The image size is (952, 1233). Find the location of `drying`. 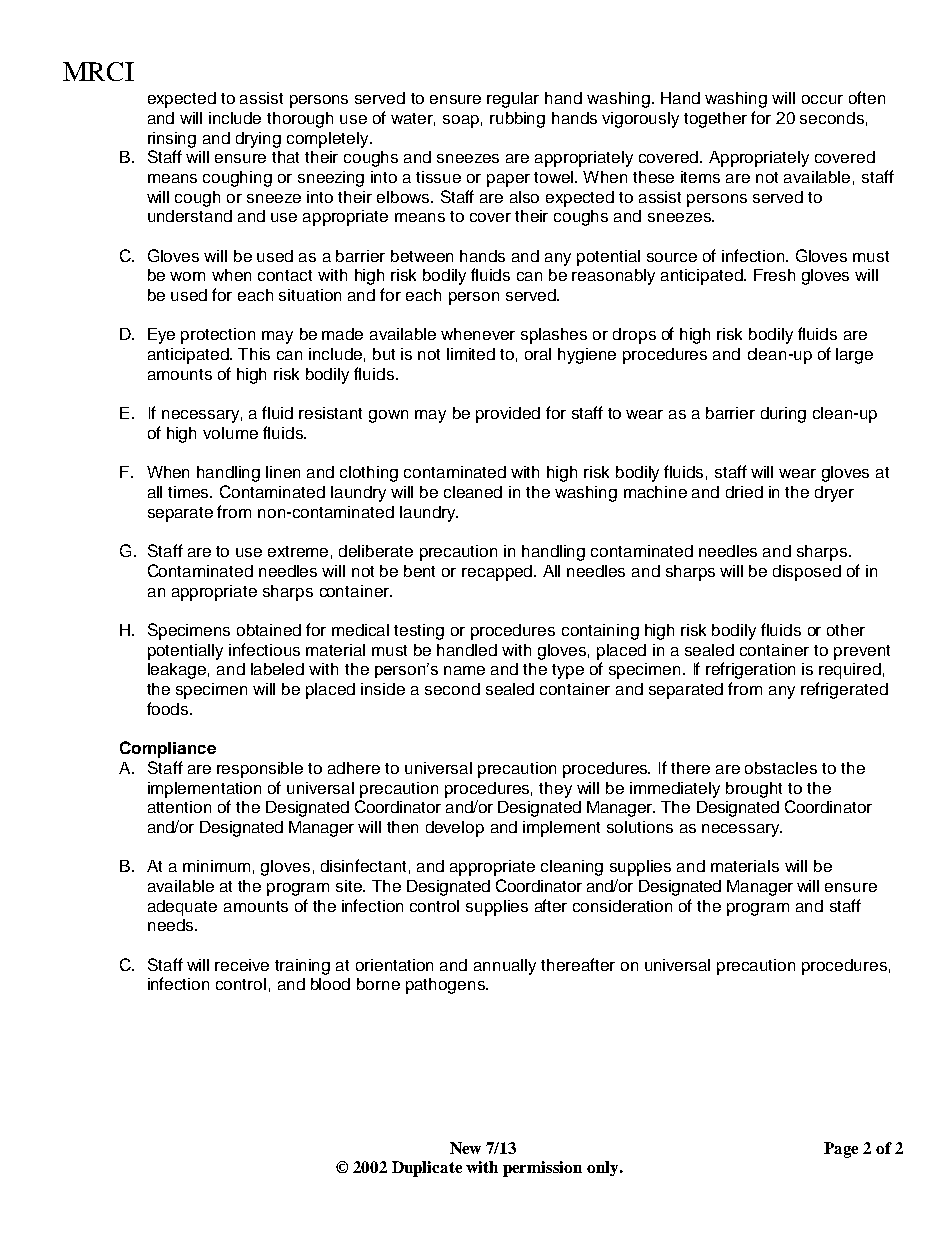

drying is located at coordinates (258, 140).
